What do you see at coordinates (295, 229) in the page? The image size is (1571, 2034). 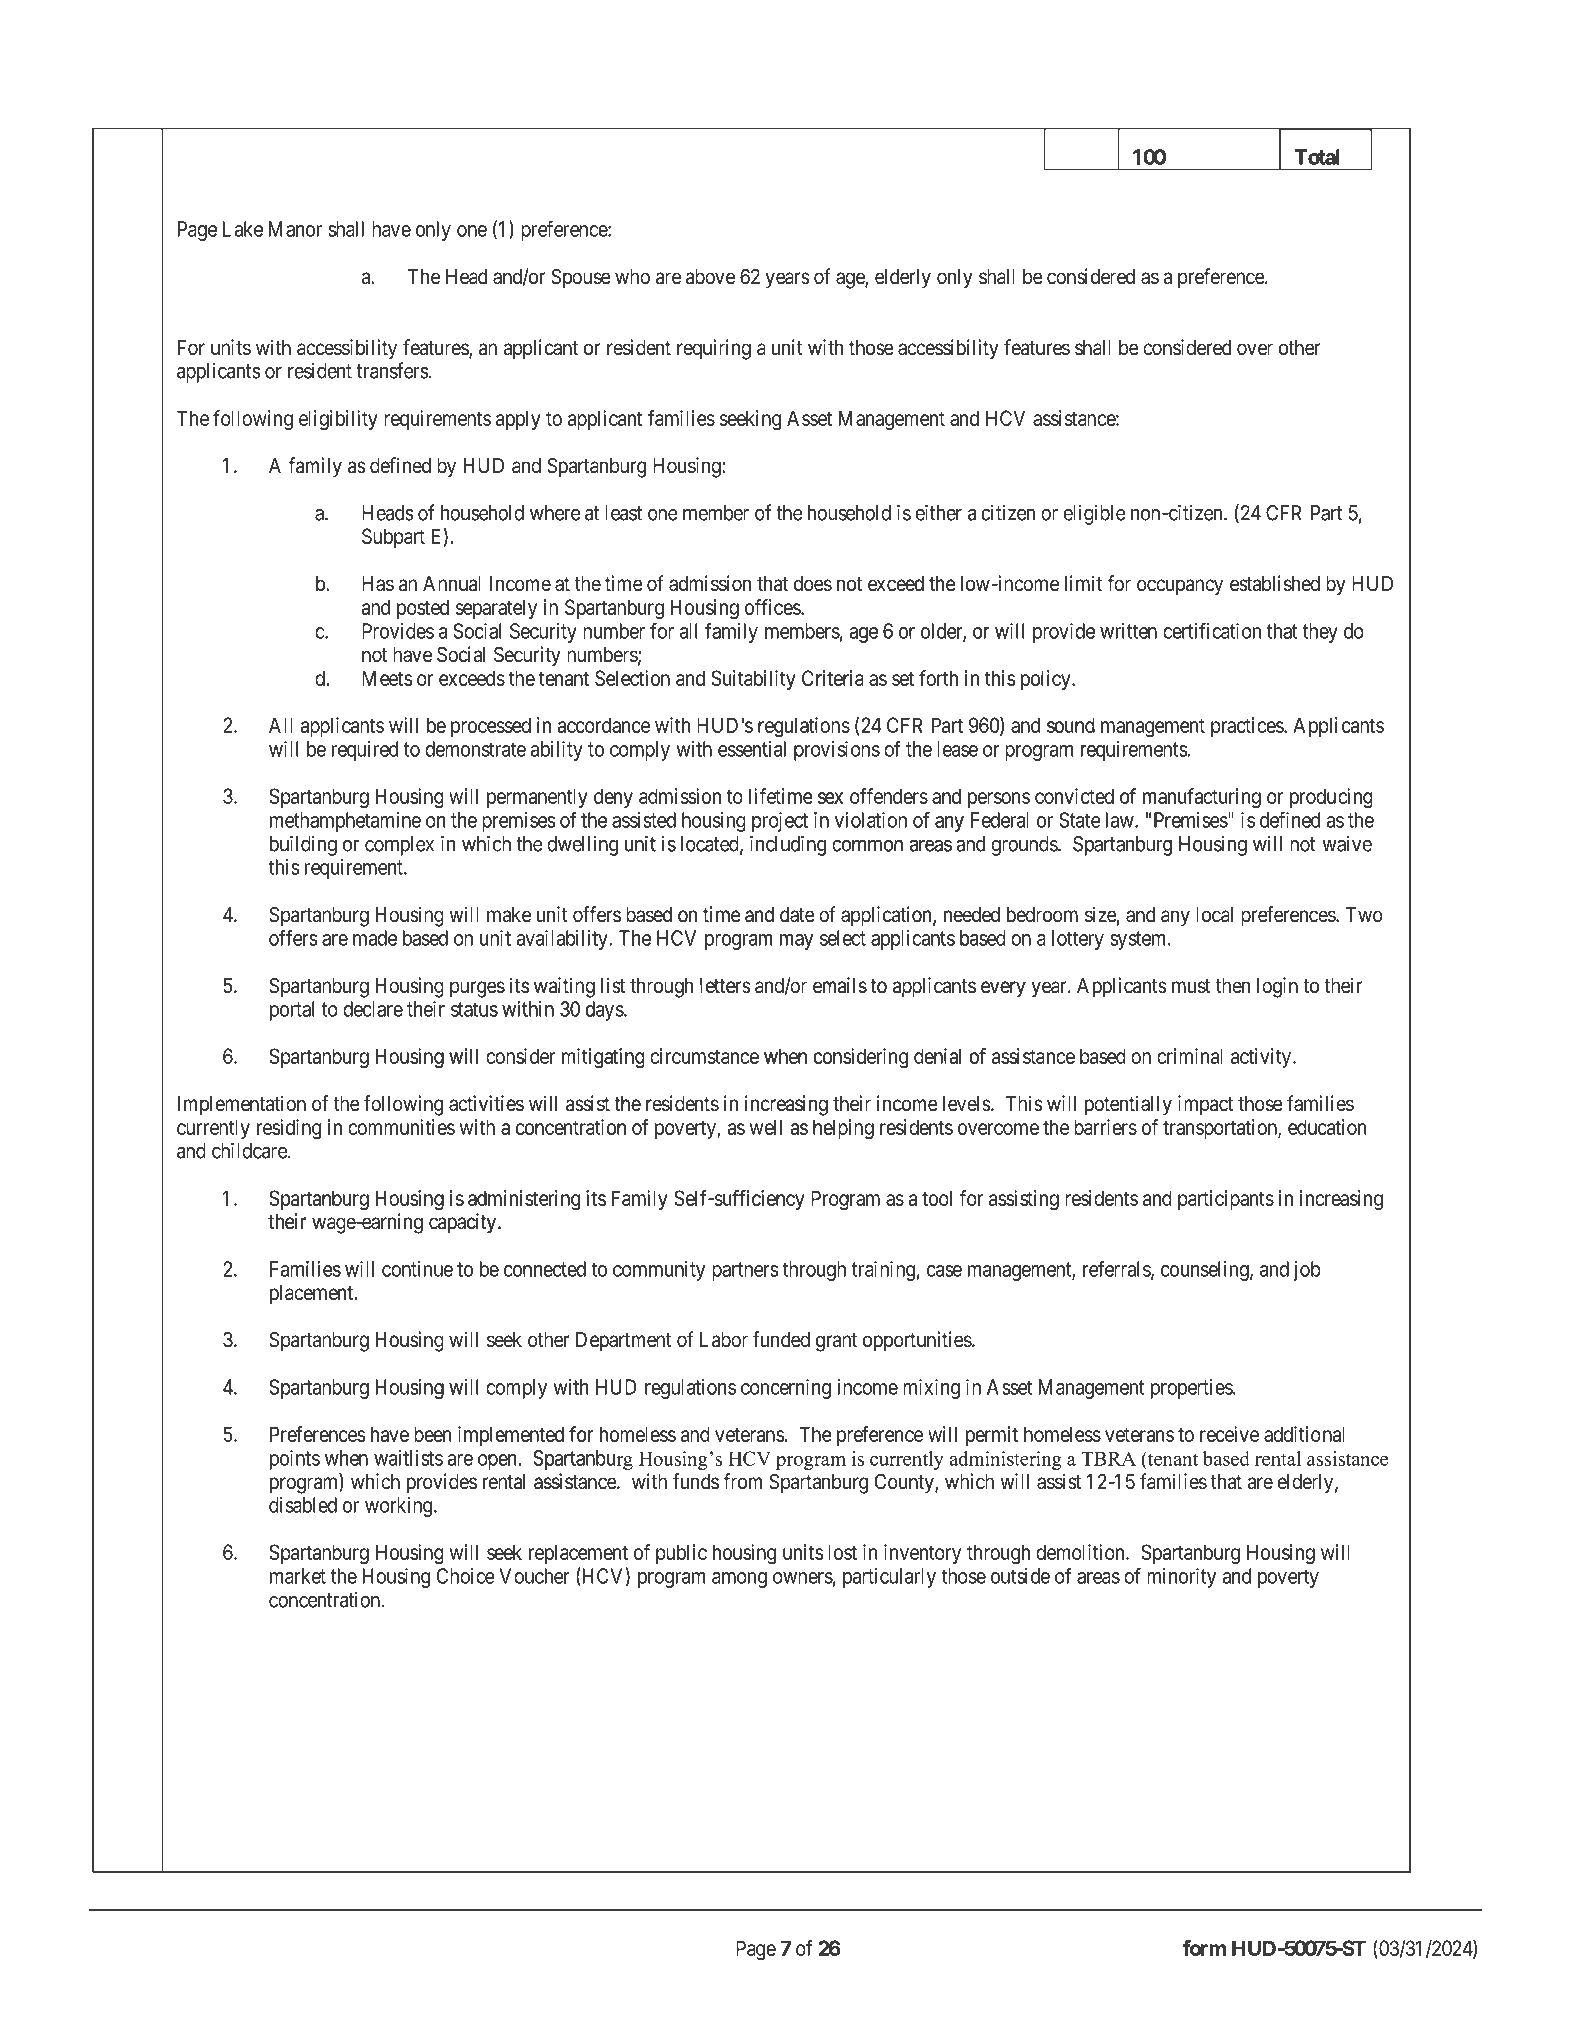 I see `Manor` at bounding box center [295, 229].
